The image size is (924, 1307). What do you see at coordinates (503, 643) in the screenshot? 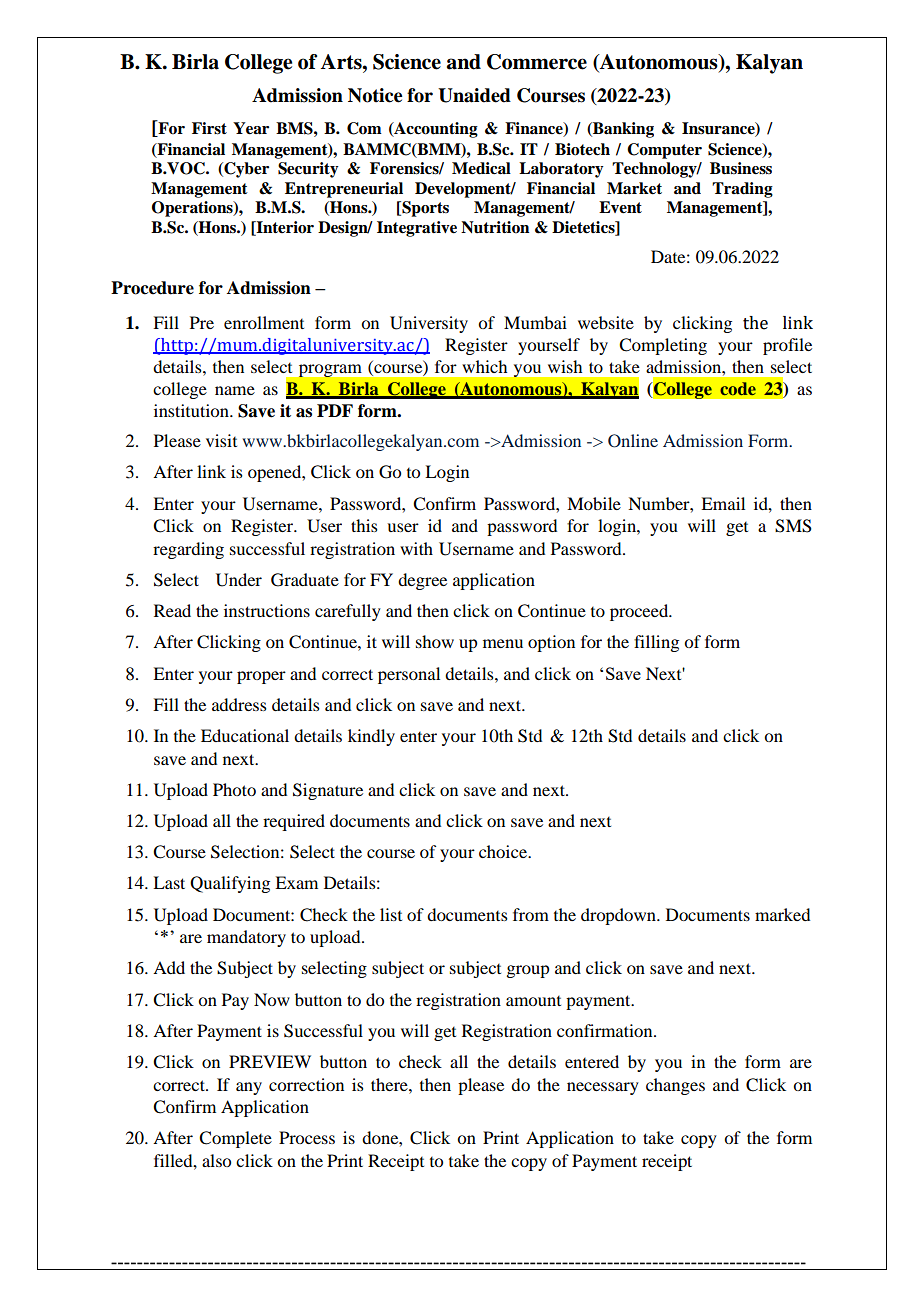
I see `menu` at bounding box center [503, 643].
